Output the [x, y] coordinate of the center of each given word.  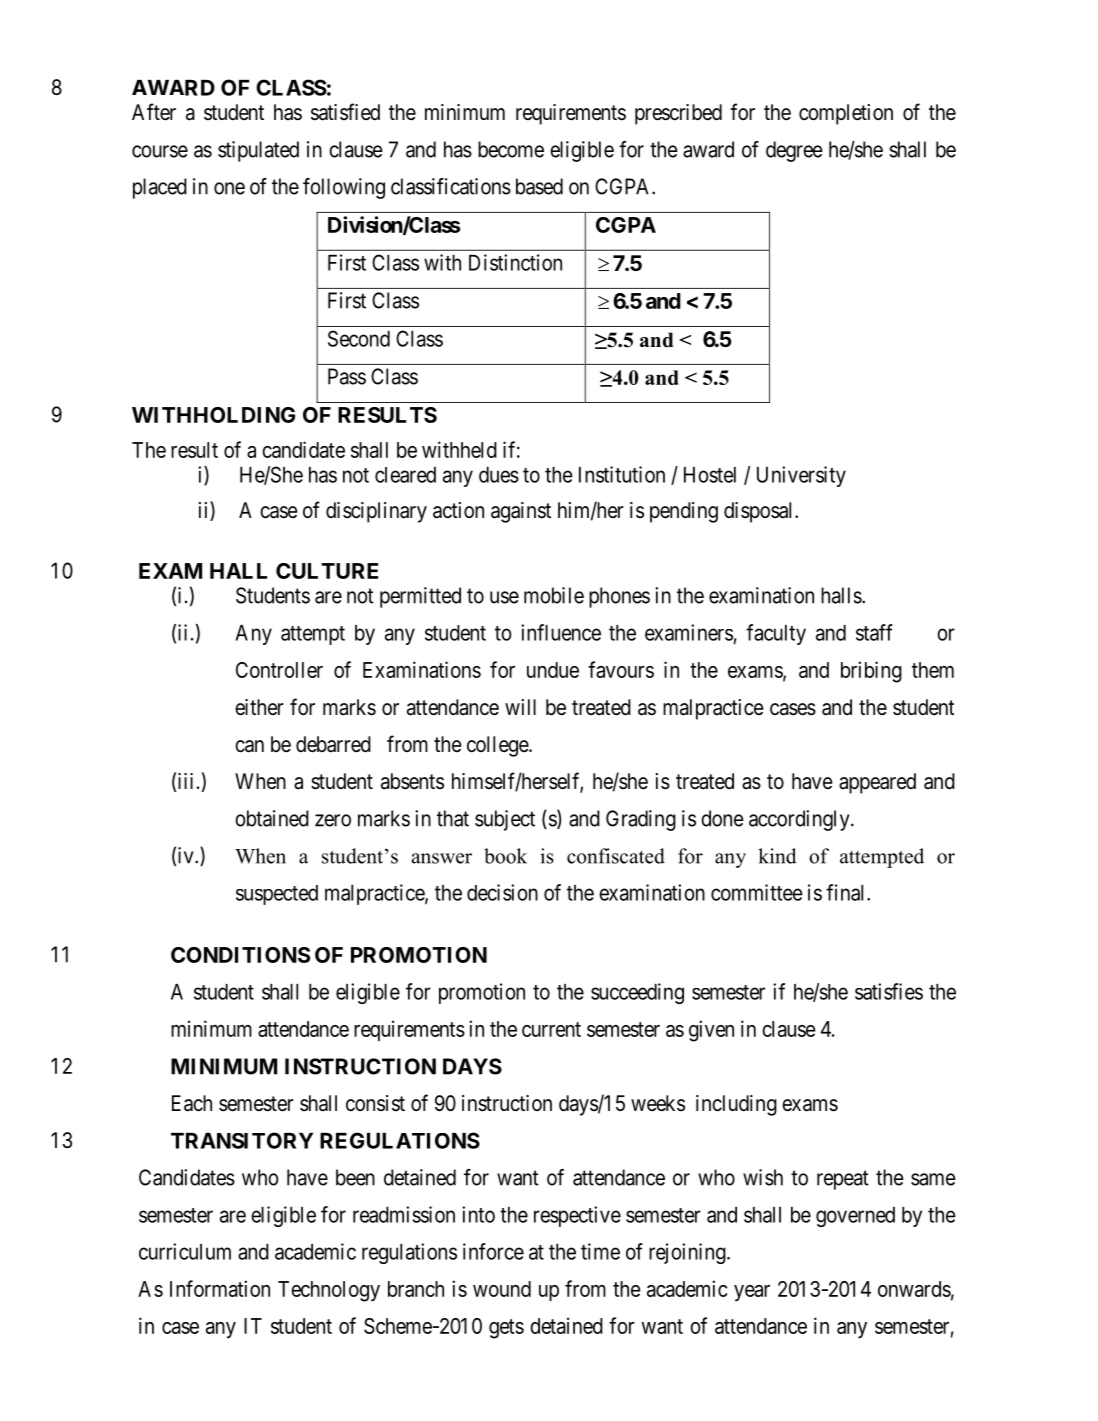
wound [502, 1289]
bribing [871, 672]
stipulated [258, 151]
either [259, 707]
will [520, 707]
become [511, 149]
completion [846, 114]
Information [220, 1288]
